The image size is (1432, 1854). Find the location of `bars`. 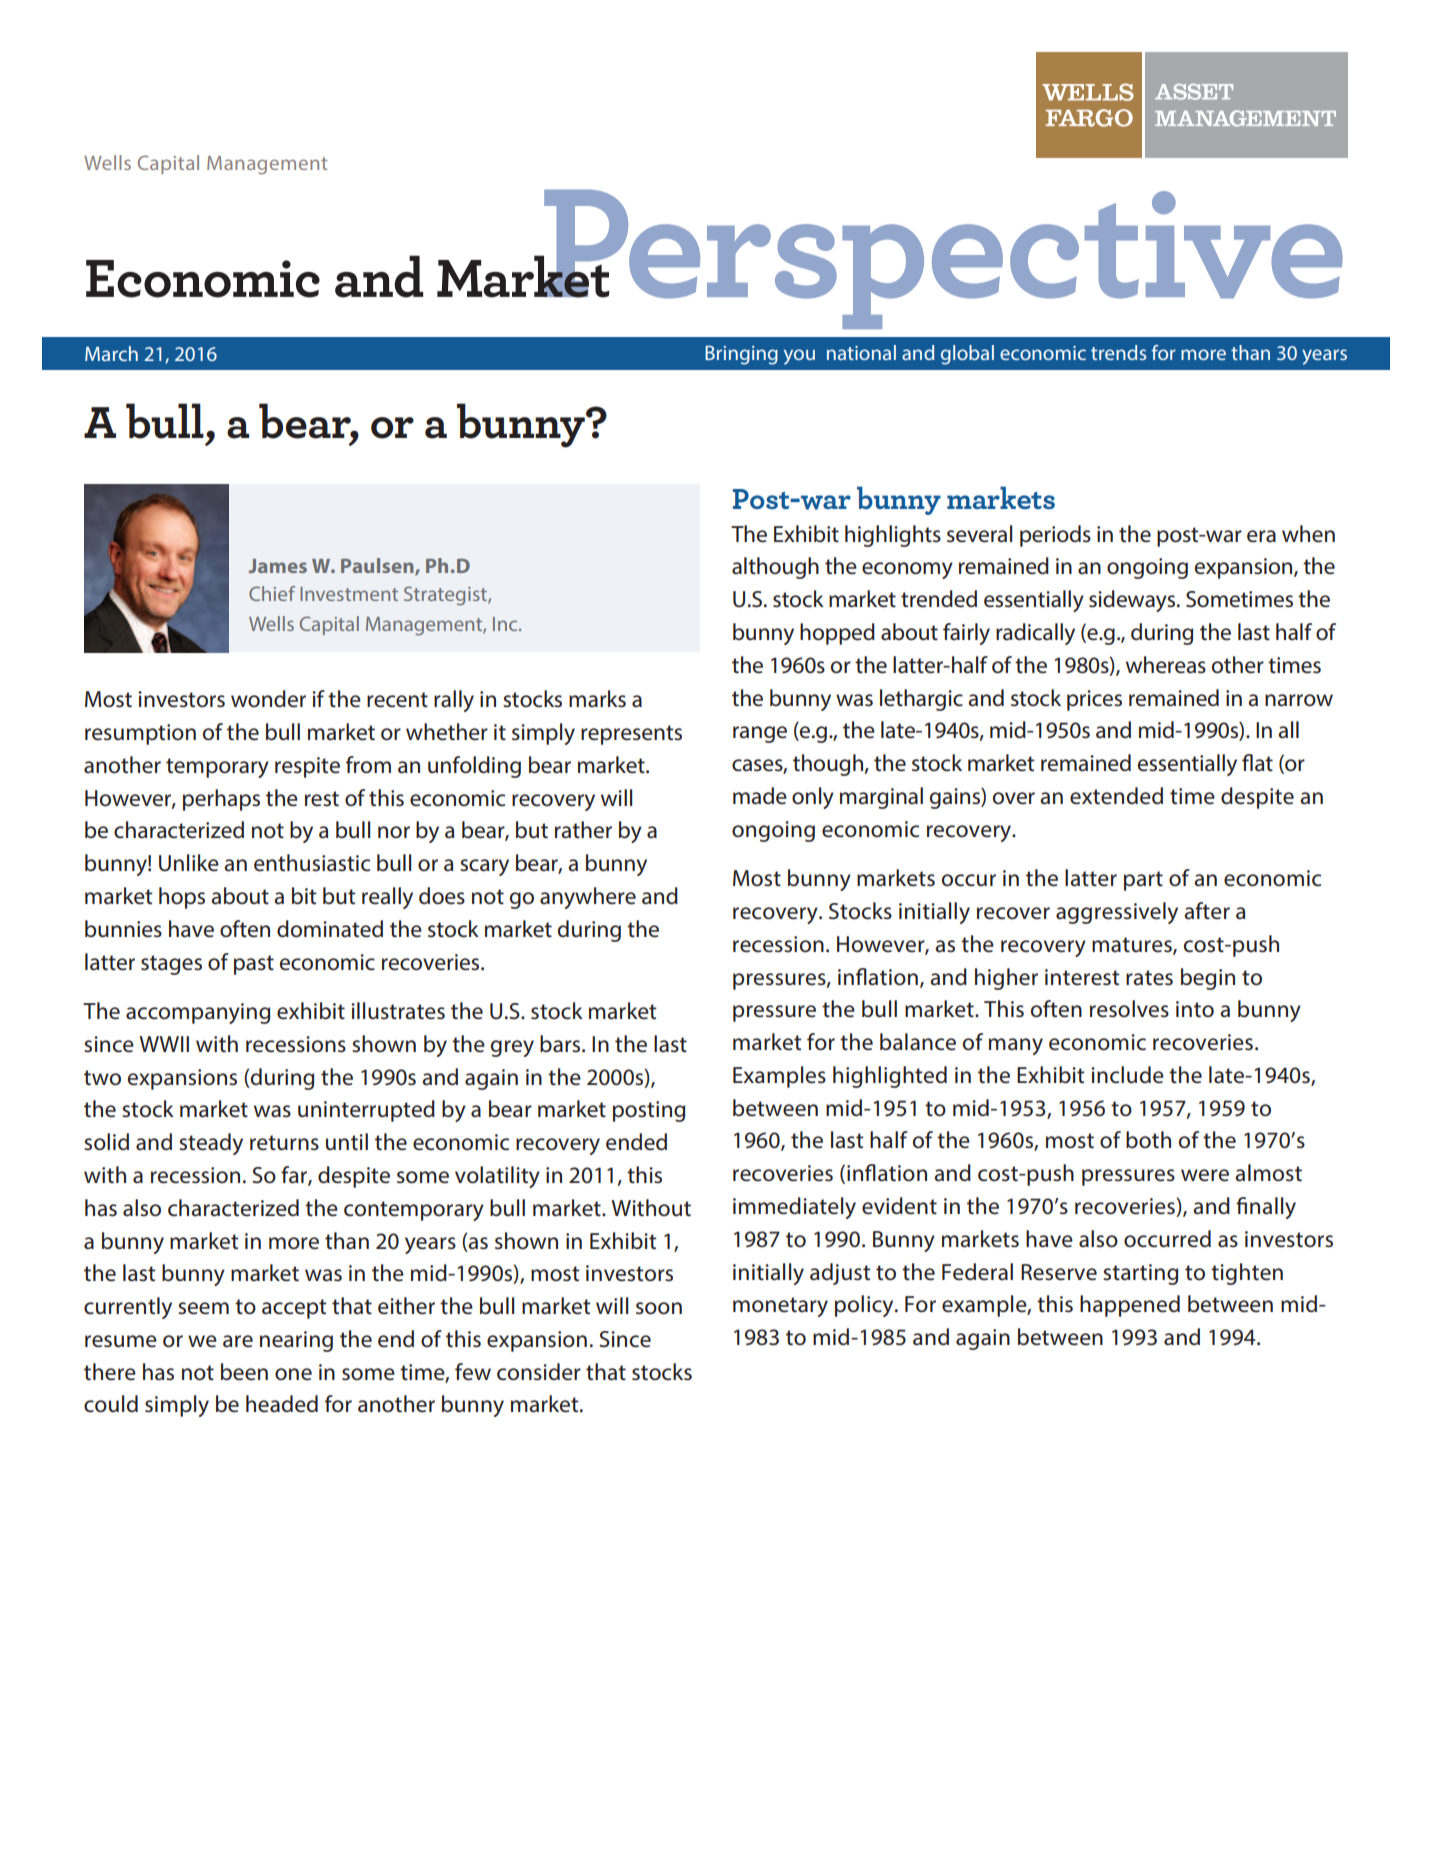

bars is located at coordinates (561, 1044).
